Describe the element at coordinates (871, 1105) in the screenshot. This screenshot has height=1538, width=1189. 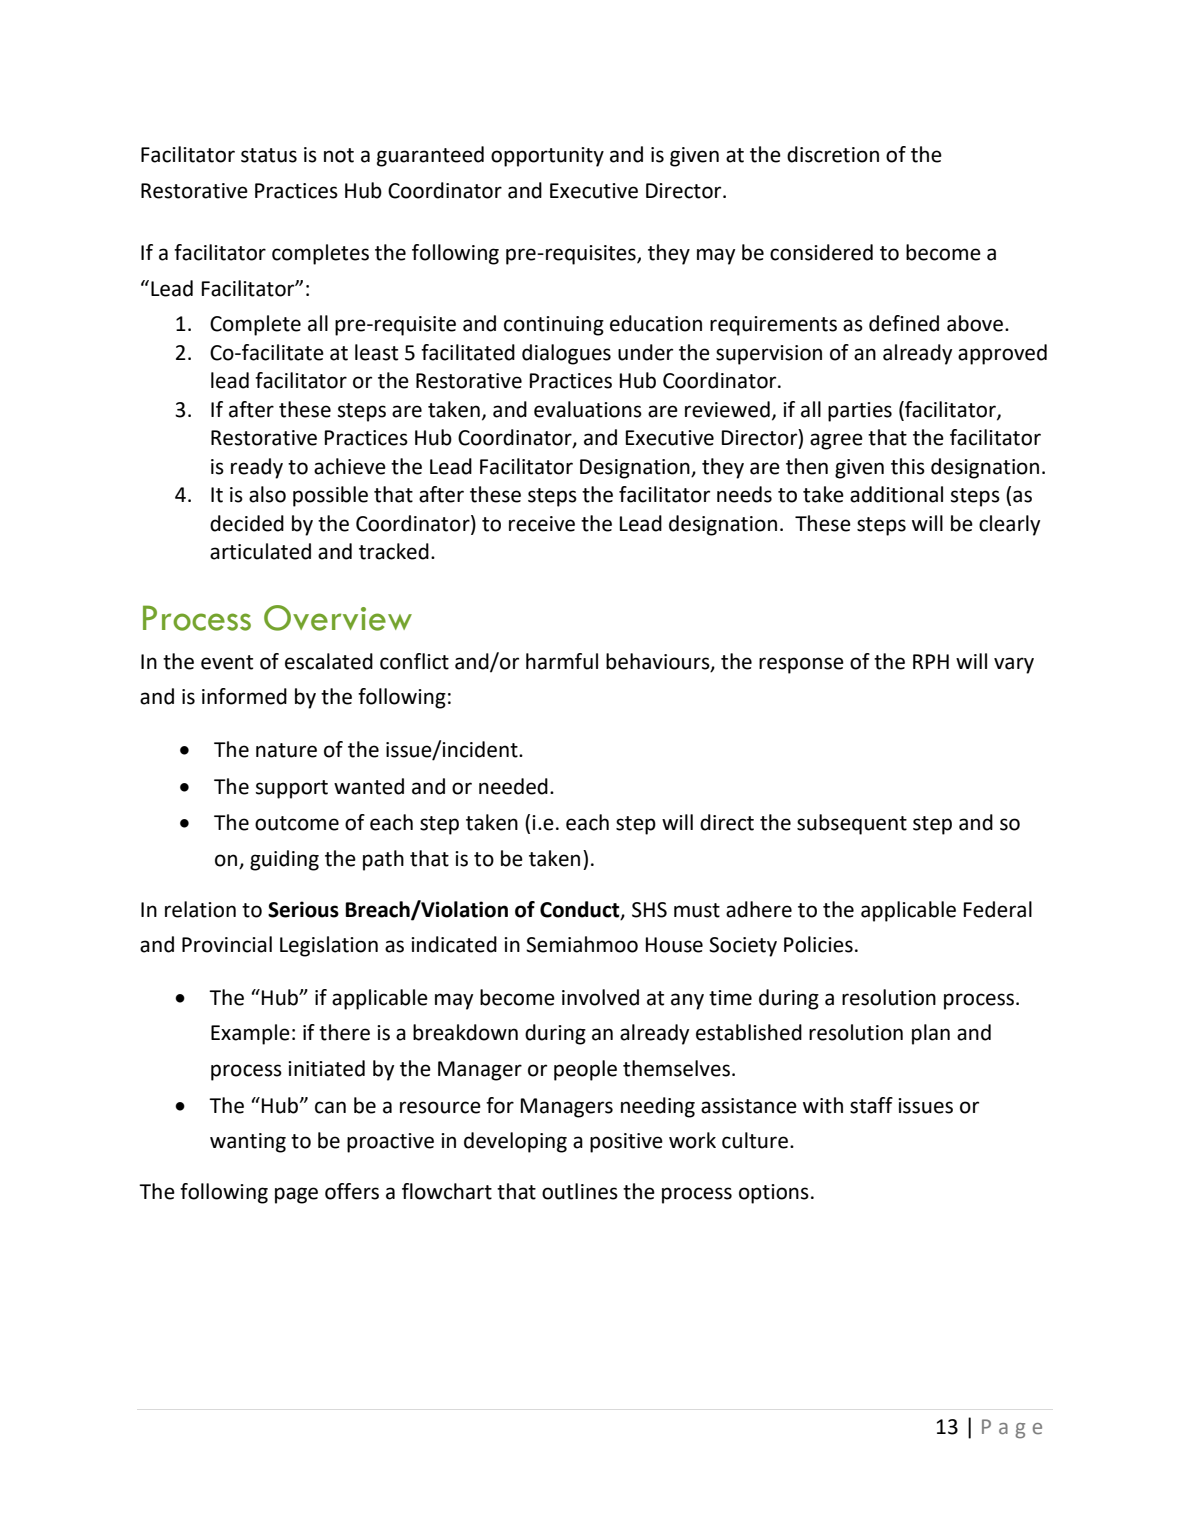
I see `staff` at that location.
